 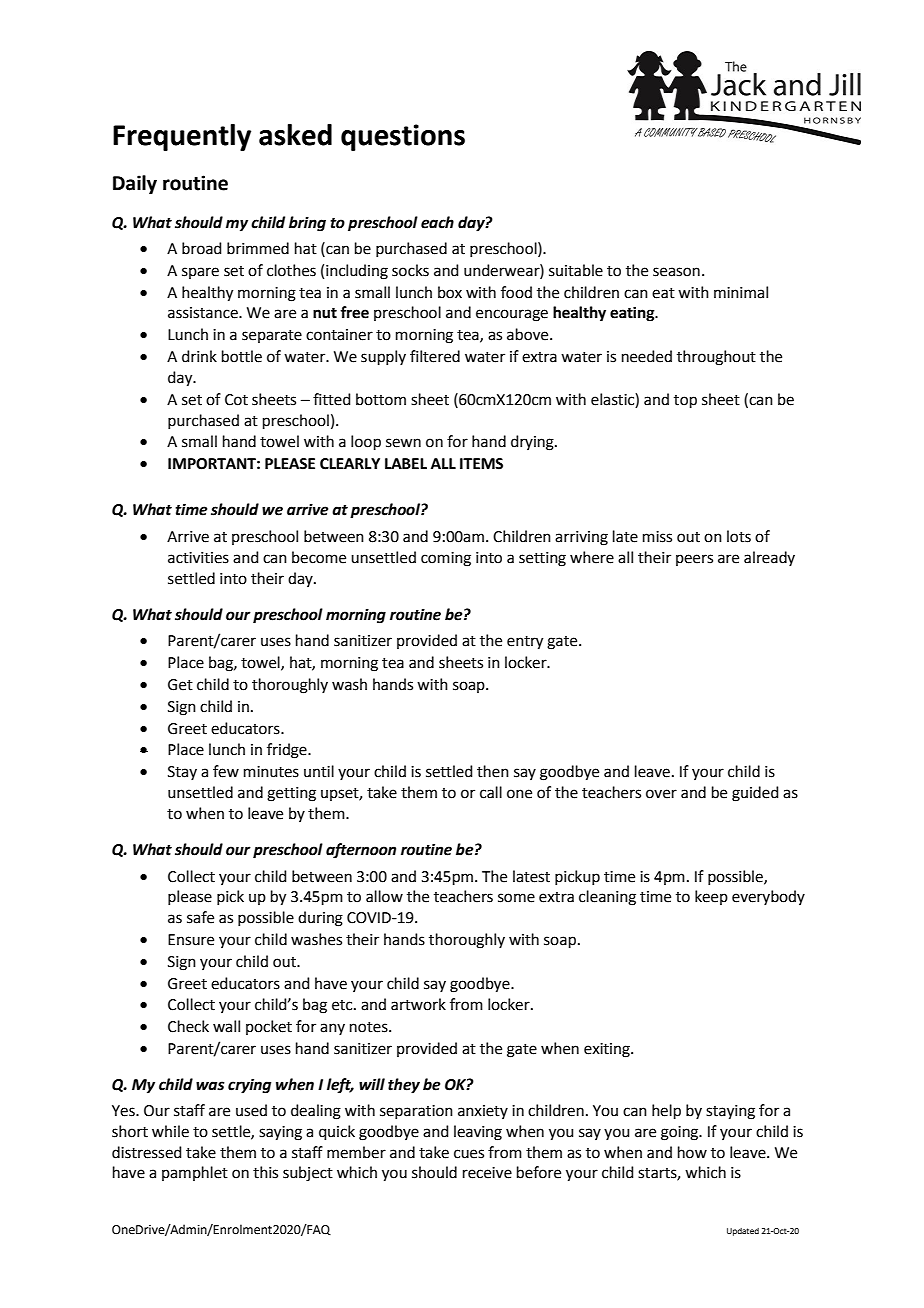 I want to click on Frequently, so click(x=182, y=137).
